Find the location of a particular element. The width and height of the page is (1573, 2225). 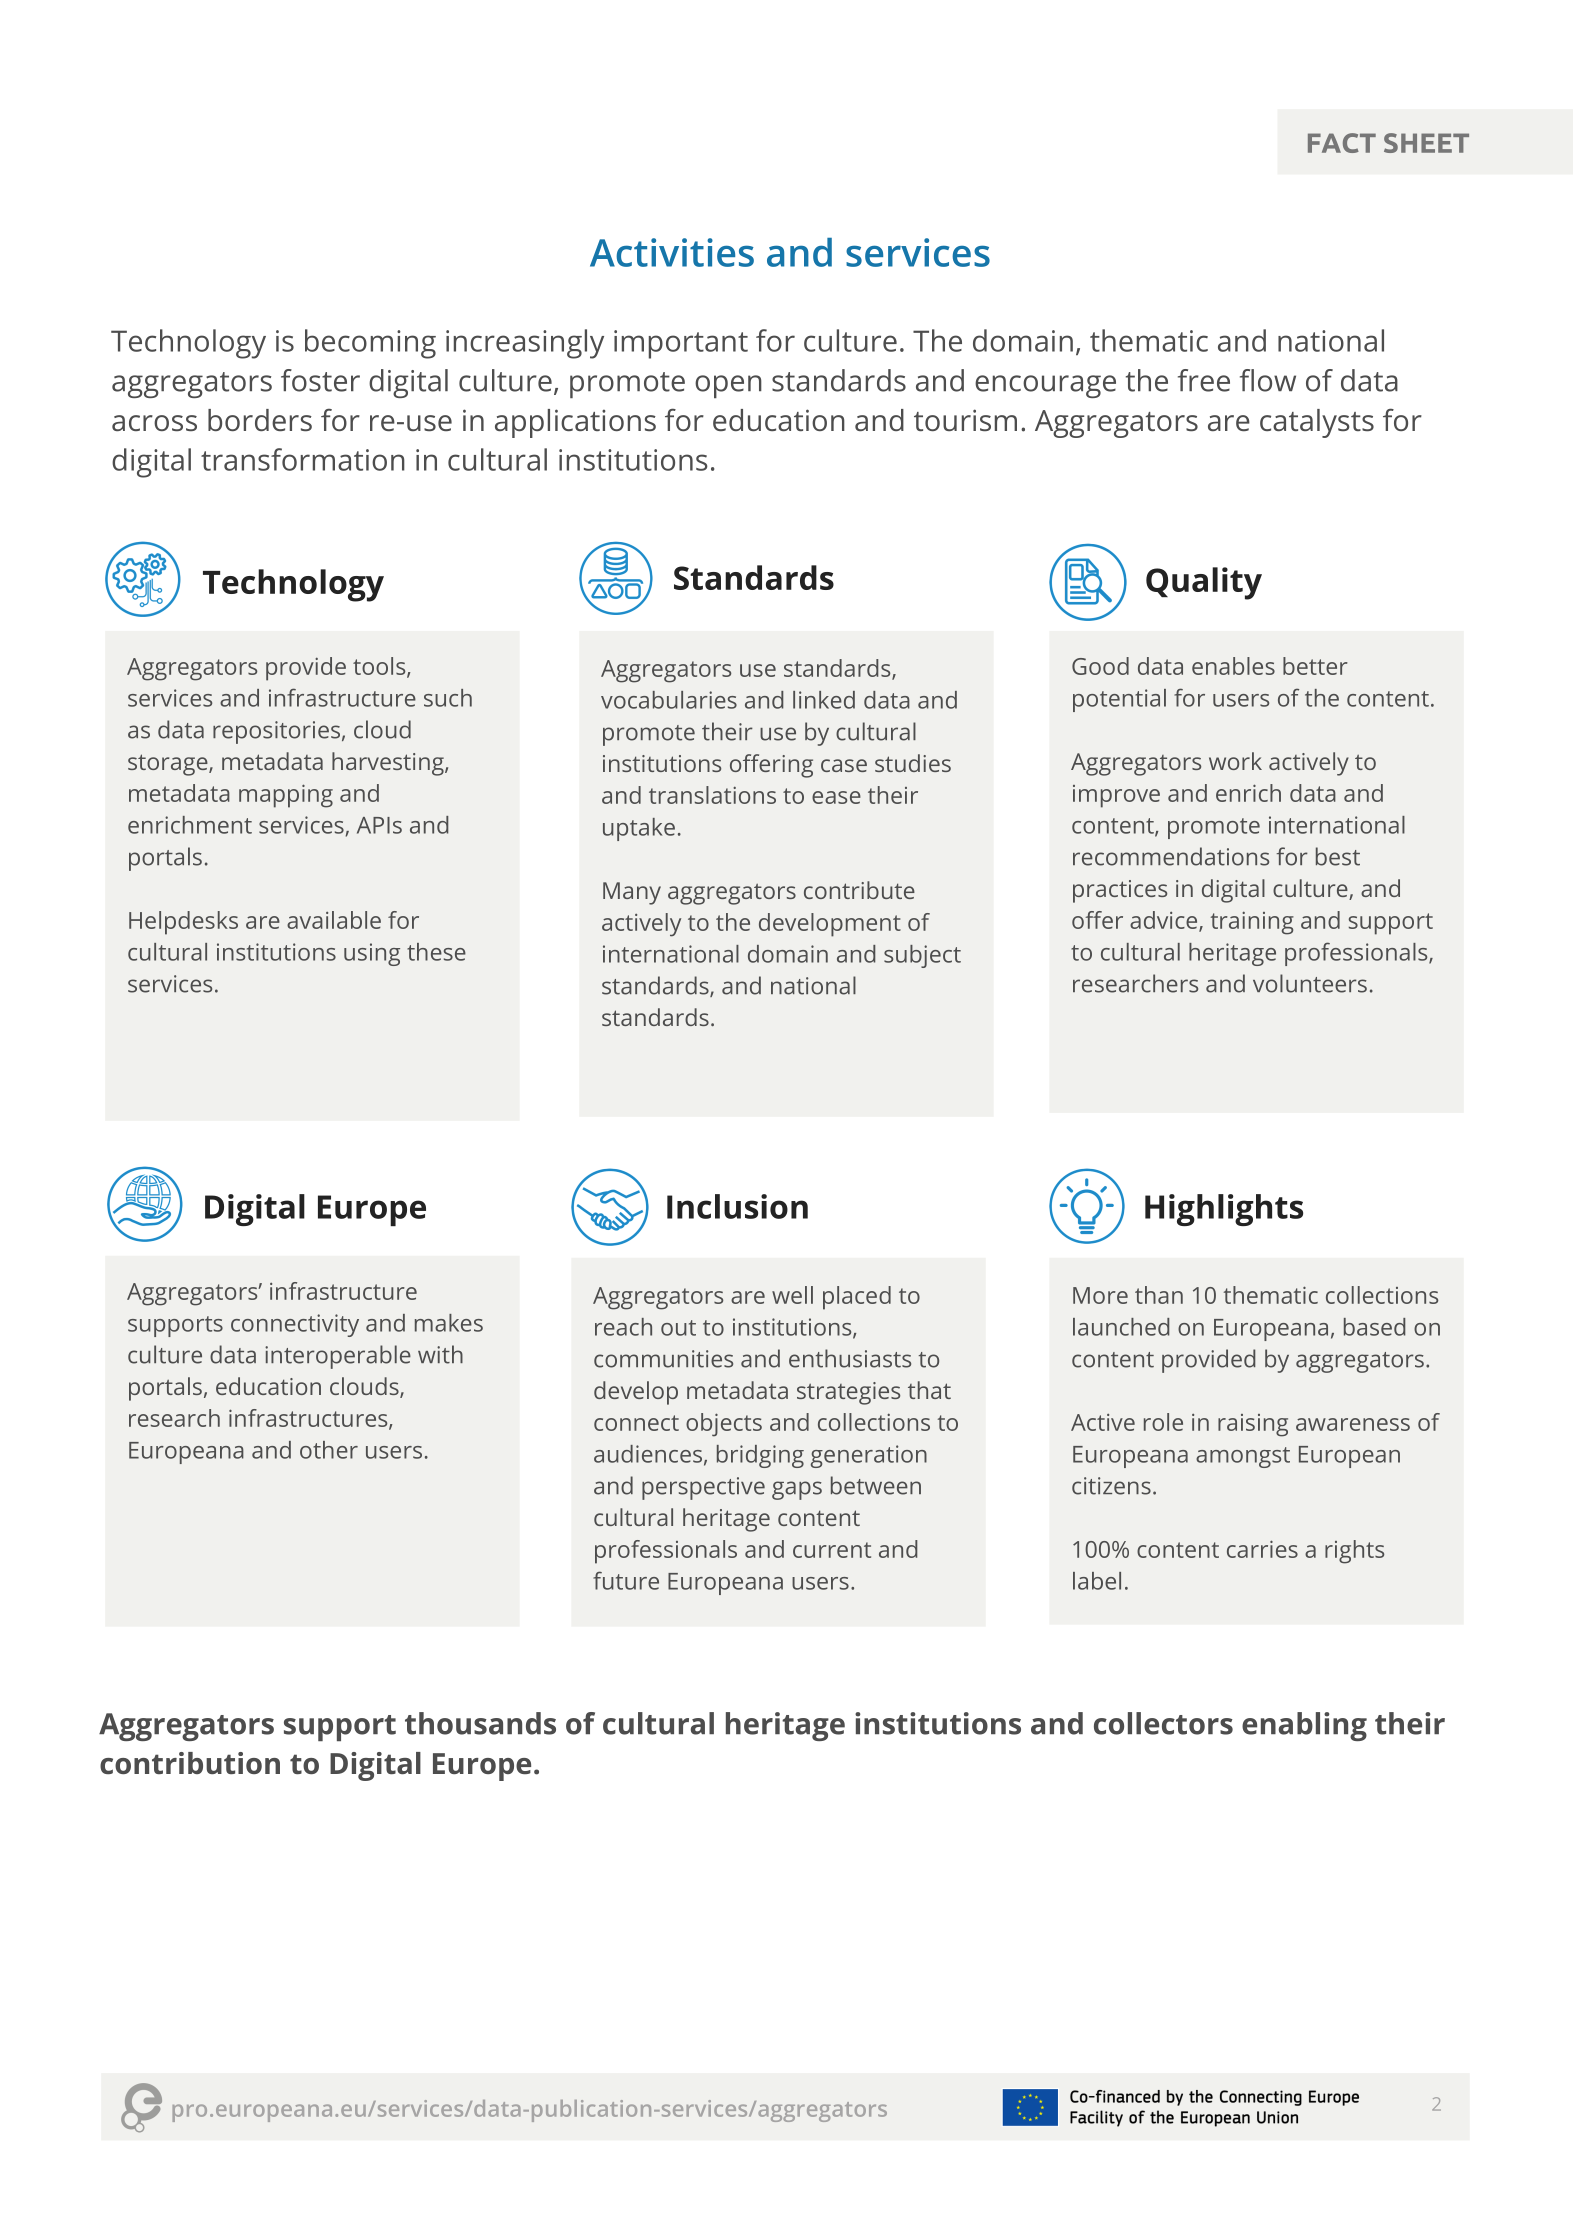

contribution is located at coordinates (190, 1763).
